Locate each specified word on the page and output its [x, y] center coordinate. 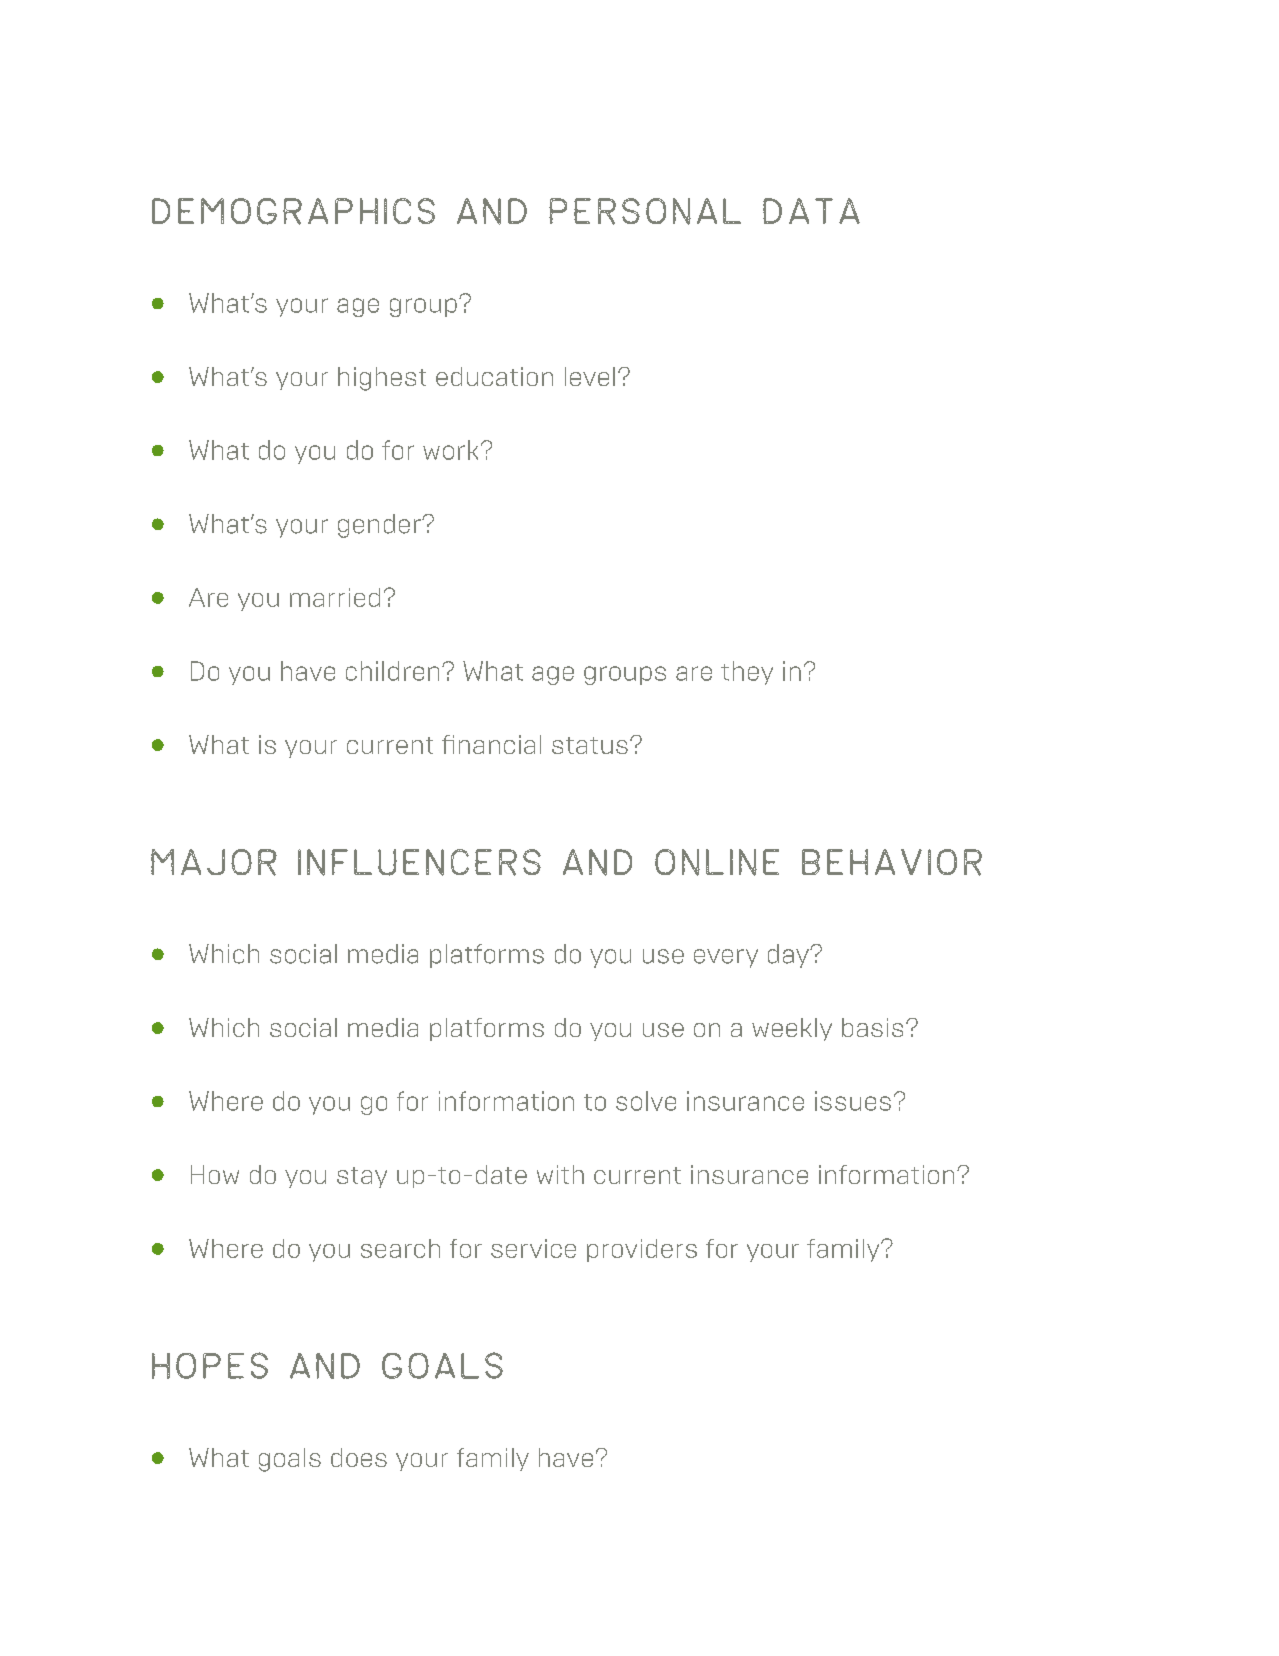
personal [645, 211]
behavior [892, 862]
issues [853, 1101]
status [590, 745]
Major [214, 862]
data [811, 211]
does [359, 1457]
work [450, 450]
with [560, 1174]
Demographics [293, 211]
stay [362, 1177]
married [335, 597]
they [747, 673]
